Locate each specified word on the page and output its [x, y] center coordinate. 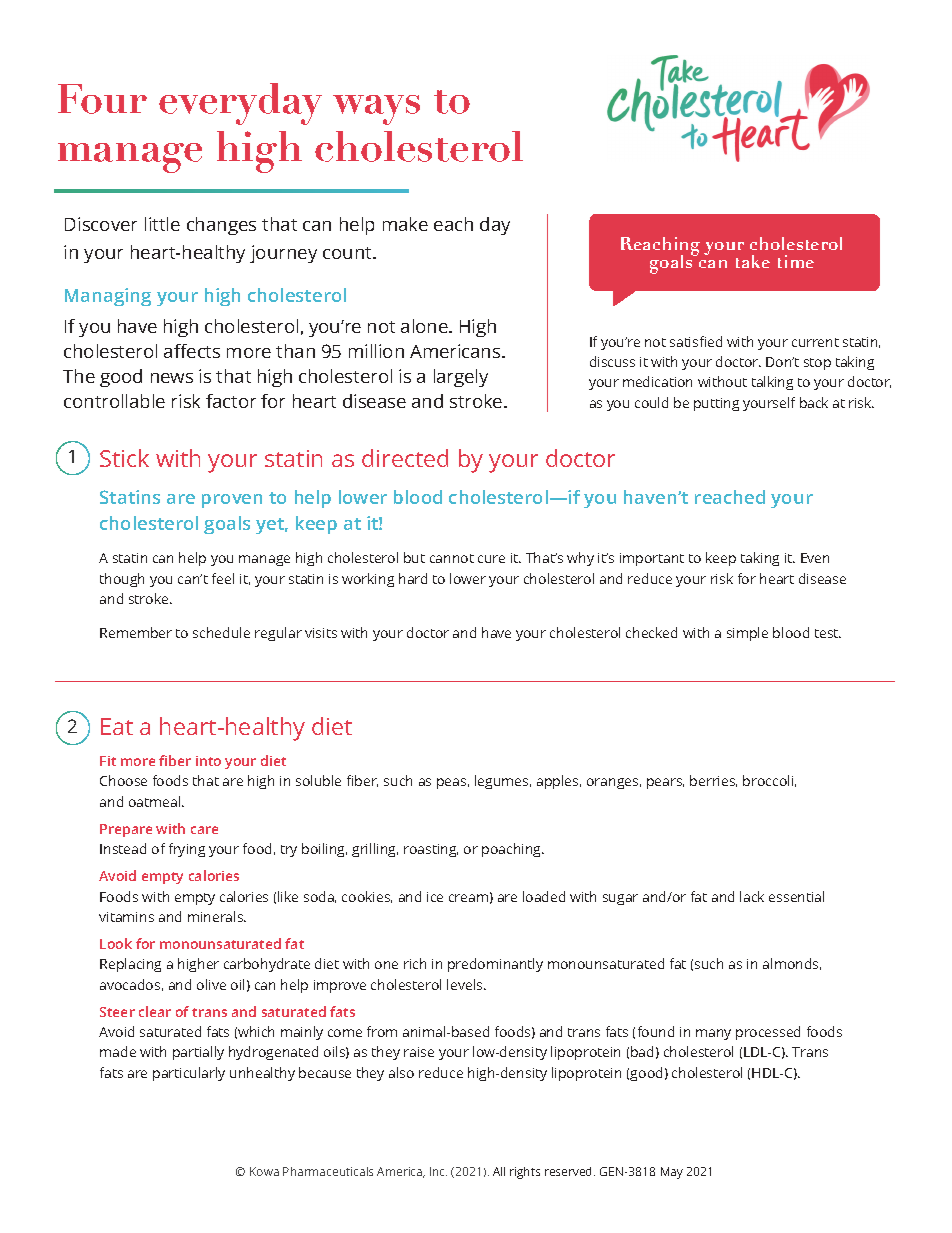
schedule [221, 632]
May [672, 1173]
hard [413, 578]
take [753, 261]
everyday [240, 104]
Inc [438, 1171]
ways [376, 110]
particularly [189, 1074]
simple [747, 634]
